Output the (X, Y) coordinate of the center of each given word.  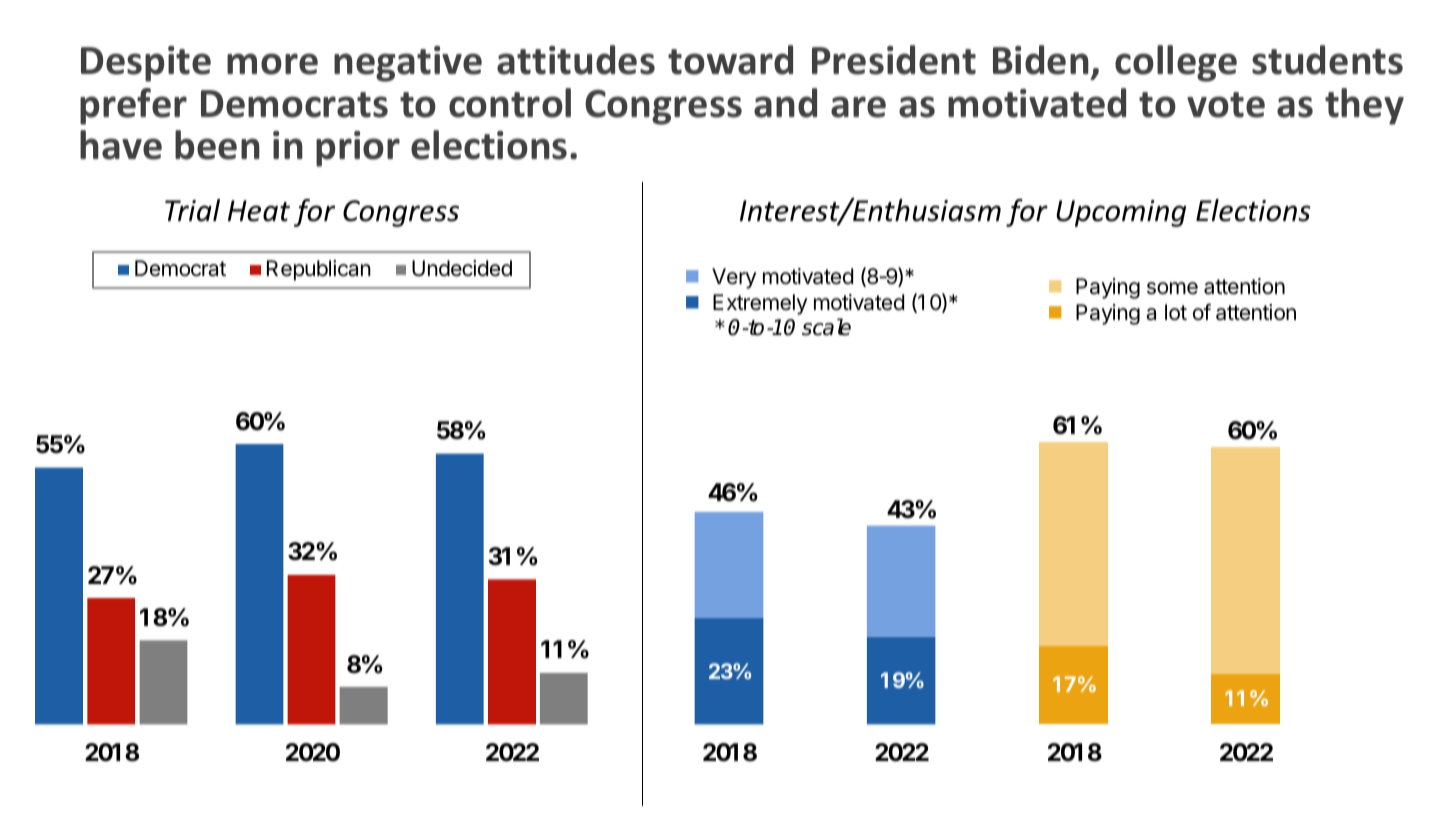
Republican (319, 270)
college (1176, 63)
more (272, 64)
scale (826, 327)
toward (730, 60)
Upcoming (1121, 213)
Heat (259, 211)
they (1364, 106)
